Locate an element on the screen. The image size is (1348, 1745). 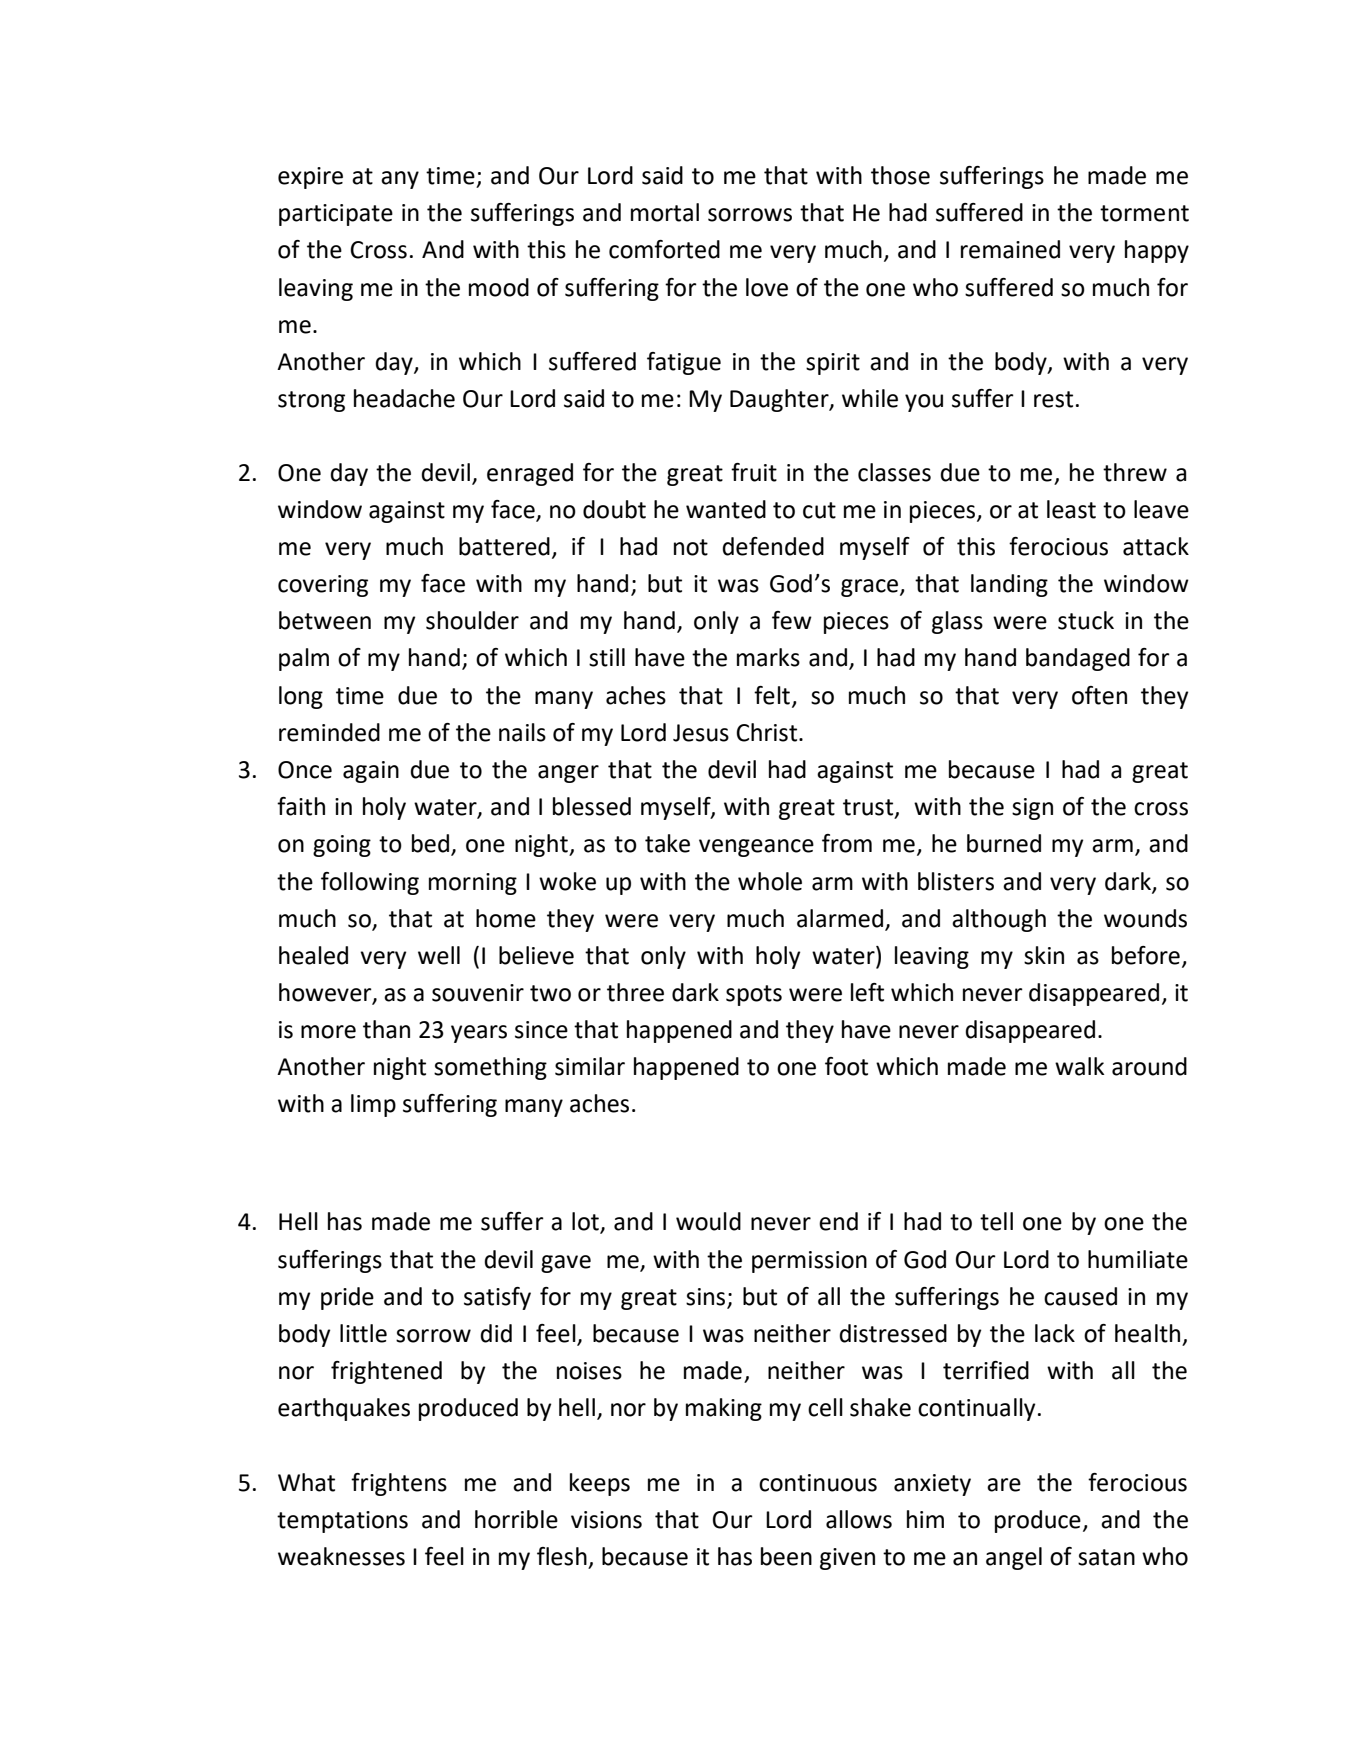
skin is located at coordinates (1044, 955).
